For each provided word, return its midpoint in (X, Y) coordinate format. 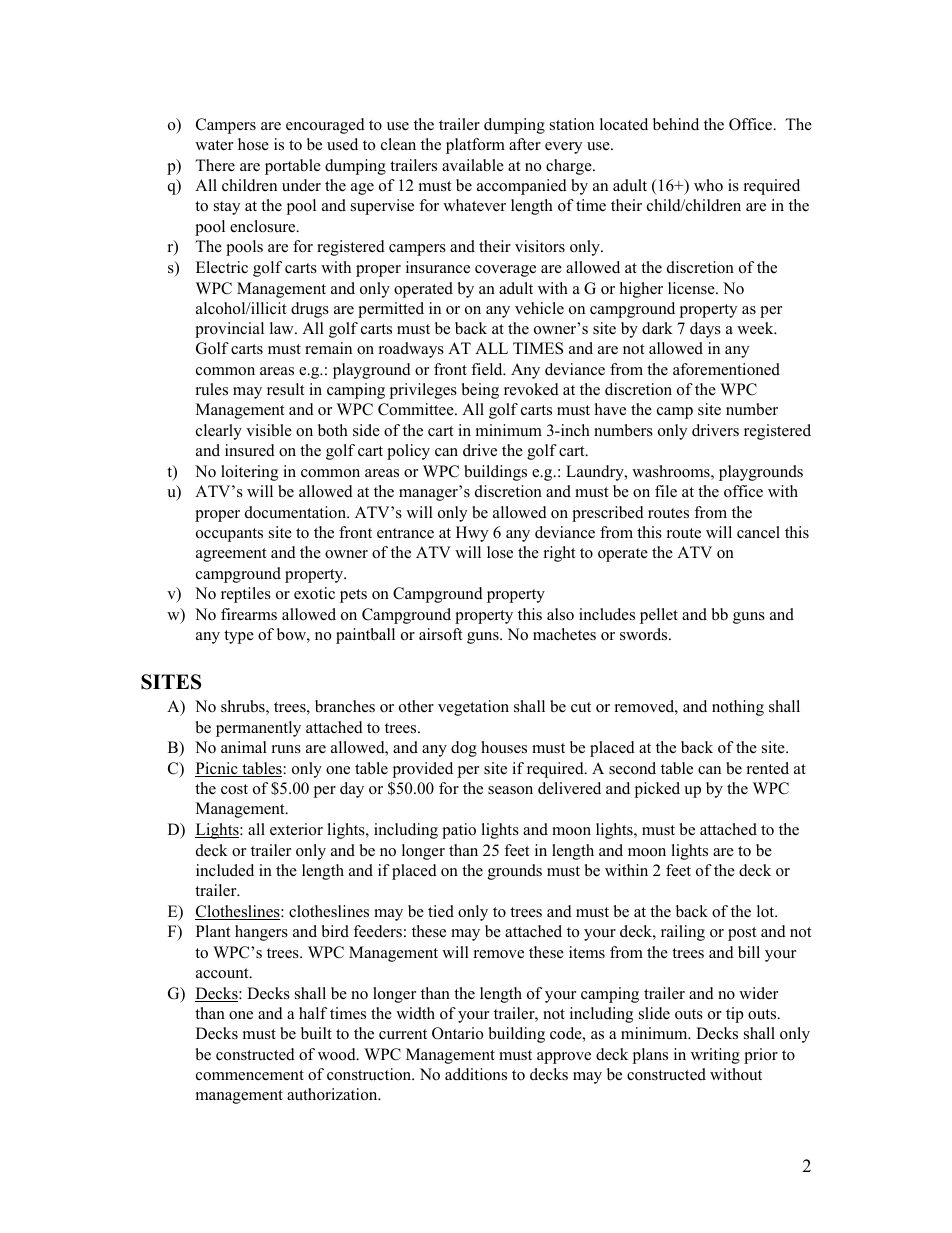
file (666, 491)
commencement (250, 1075)
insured (250, 450)
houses (504, 747)
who (708, 185)
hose (253, 144)
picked (657, 790)
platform (475, 146)
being (480, 391)
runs (286, 749)
